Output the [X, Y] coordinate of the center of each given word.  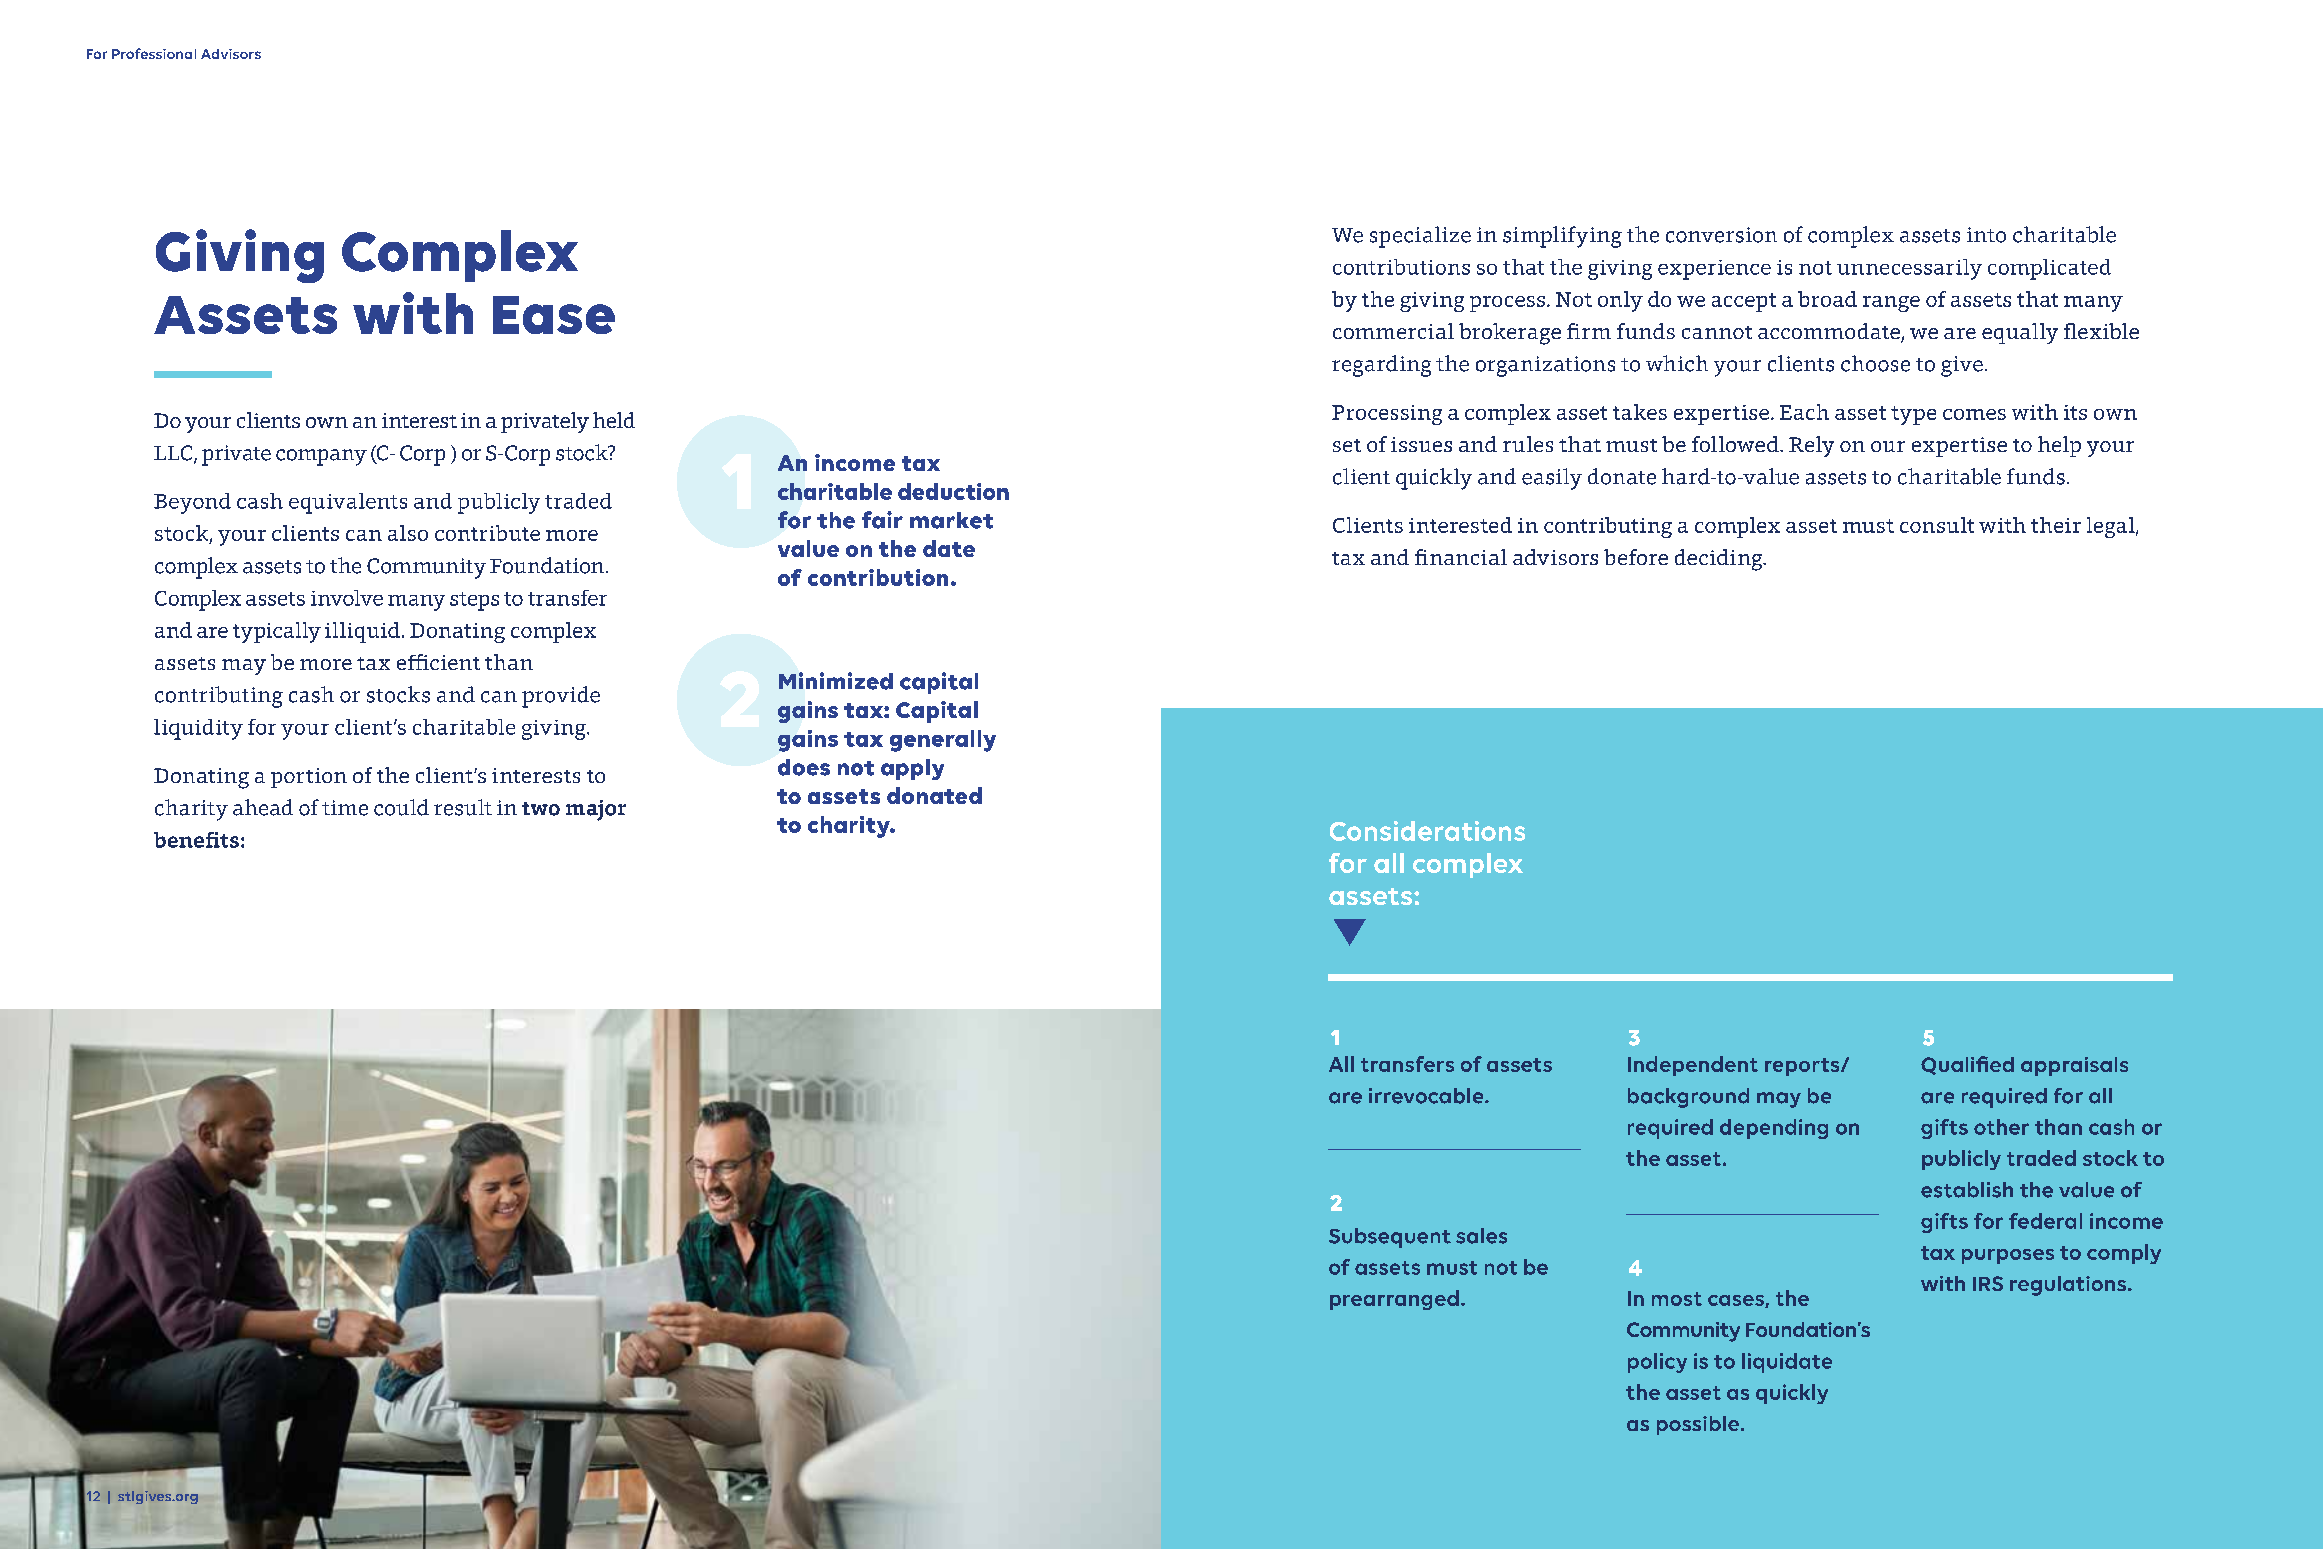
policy [1657, 1363]
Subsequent [1390, 1238]
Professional [154, 53]
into [1986, 235]
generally [943, 741]
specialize [1420, 237]
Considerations [1427, 831]
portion [309, 778]
